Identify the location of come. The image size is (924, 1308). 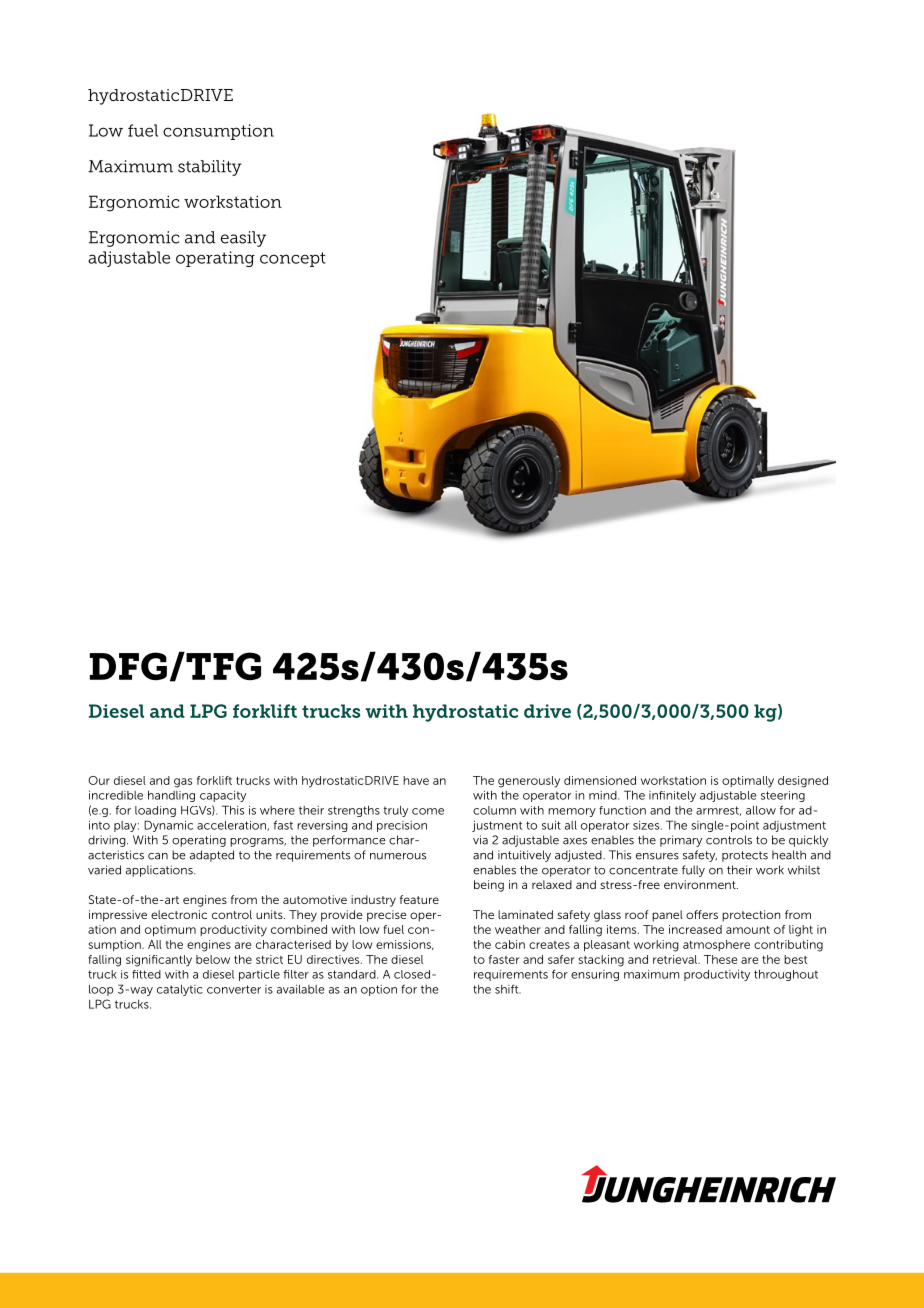
(428, 811).
